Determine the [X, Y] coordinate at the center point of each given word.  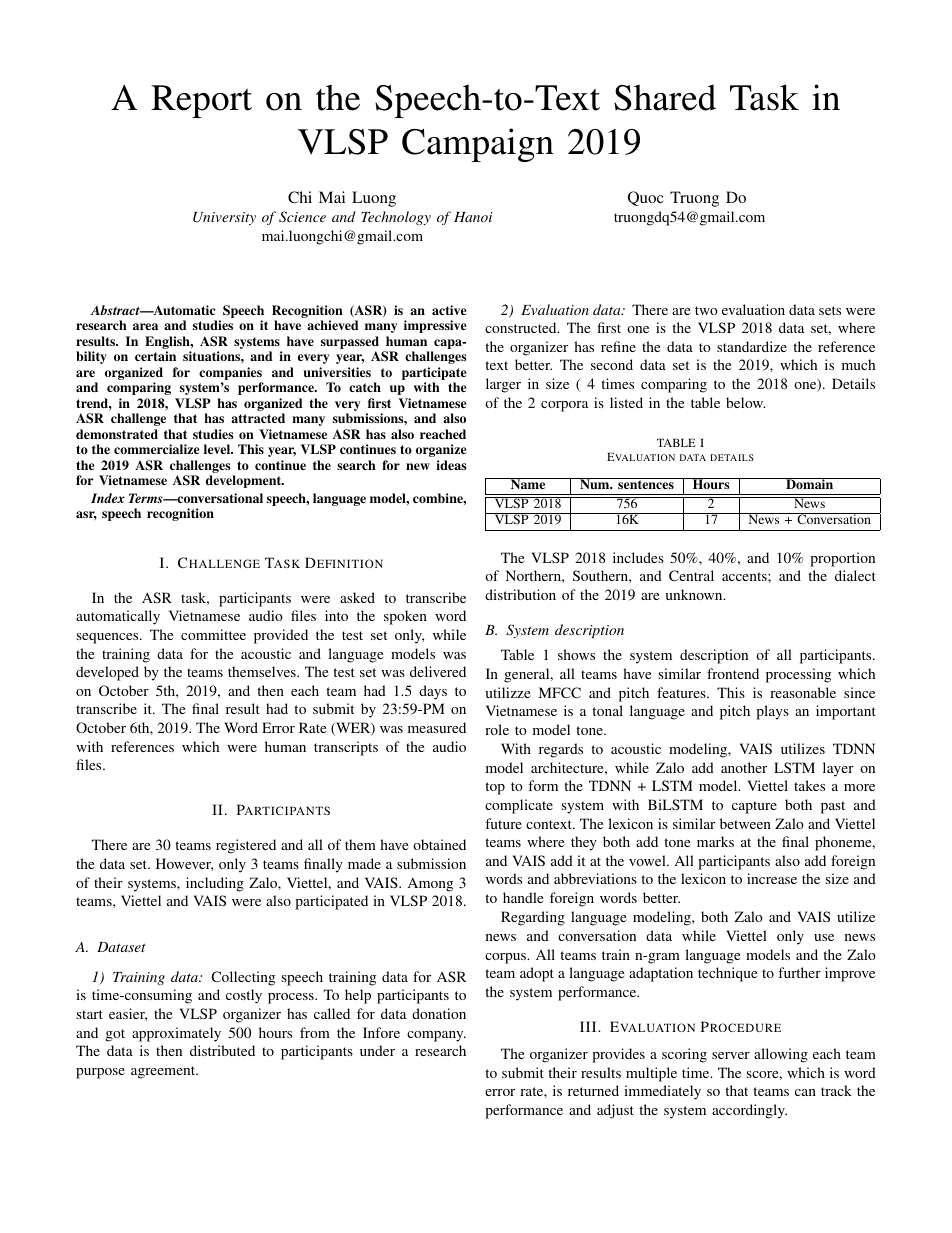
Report [201, 101]
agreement [164, 1072]
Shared [665, 97]
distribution [520, 594]
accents [745, 576]
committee [213, 634]
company [436, 1036]
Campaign [478, 145]
